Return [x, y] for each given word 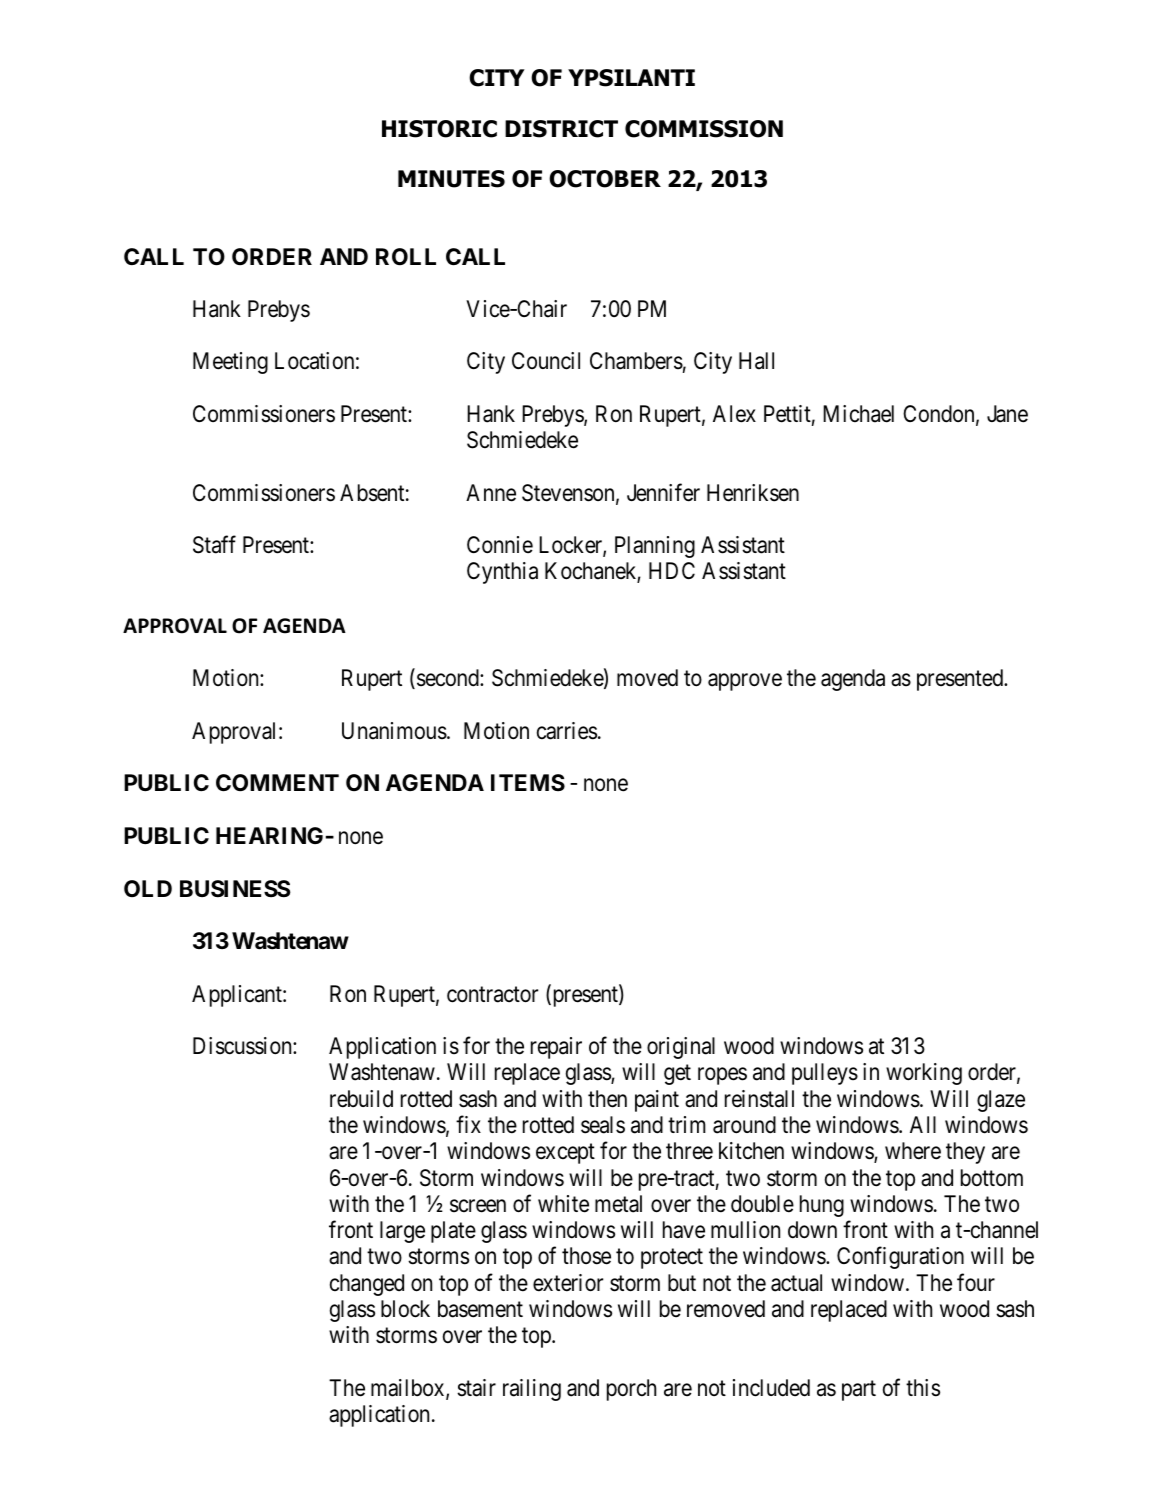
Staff [214, 545]
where [913, 1151]
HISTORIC [439, 129]
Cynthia [502, 573]
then [607, 1099]
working [924, 1074]
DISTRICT [561, 129]
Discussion [243, 1046]
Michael [858, 414]
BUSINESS [235, 889]
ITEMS [528, 783]
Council [546, 361]
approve [745, 682]
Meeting [230, 363]
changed [367, 1285]
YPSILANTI [631, 78]
